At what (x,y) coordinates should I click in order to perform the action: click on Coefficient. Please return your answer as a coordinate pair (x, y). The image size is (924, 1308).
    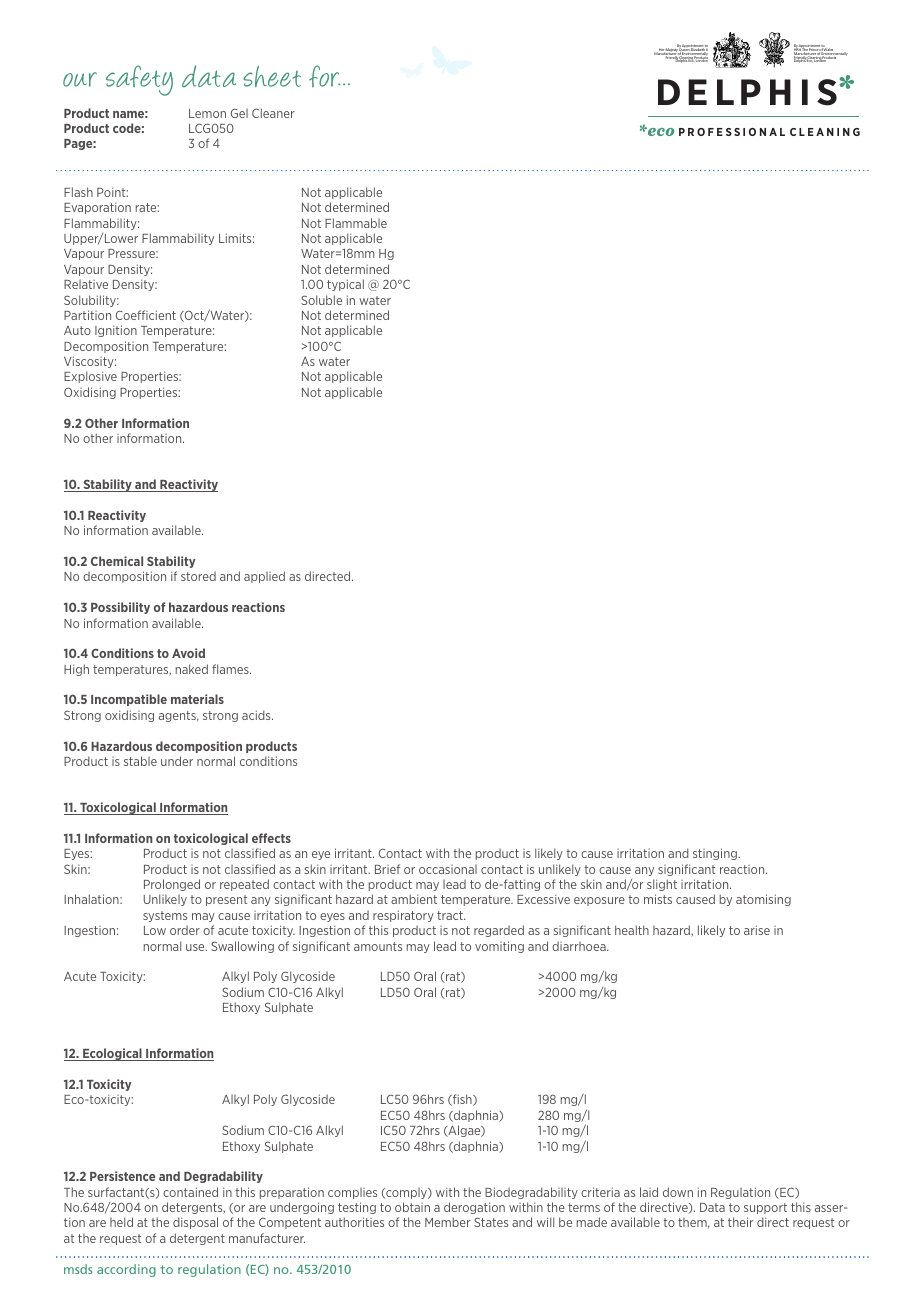
    Looking at the image, I should click on (146, 315).
